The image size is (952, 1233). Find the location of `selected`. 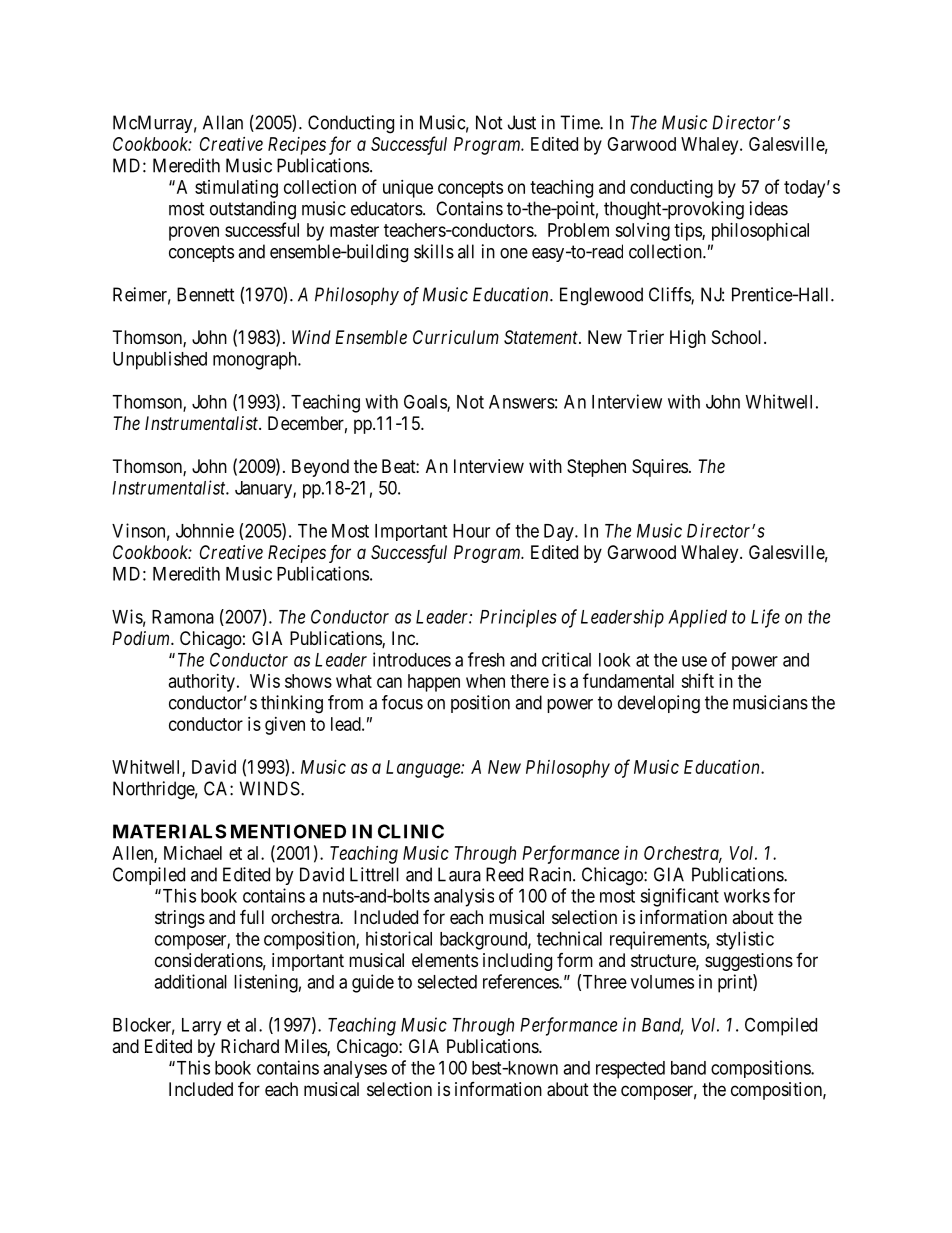

selected is located at coordinates (447, 982).
